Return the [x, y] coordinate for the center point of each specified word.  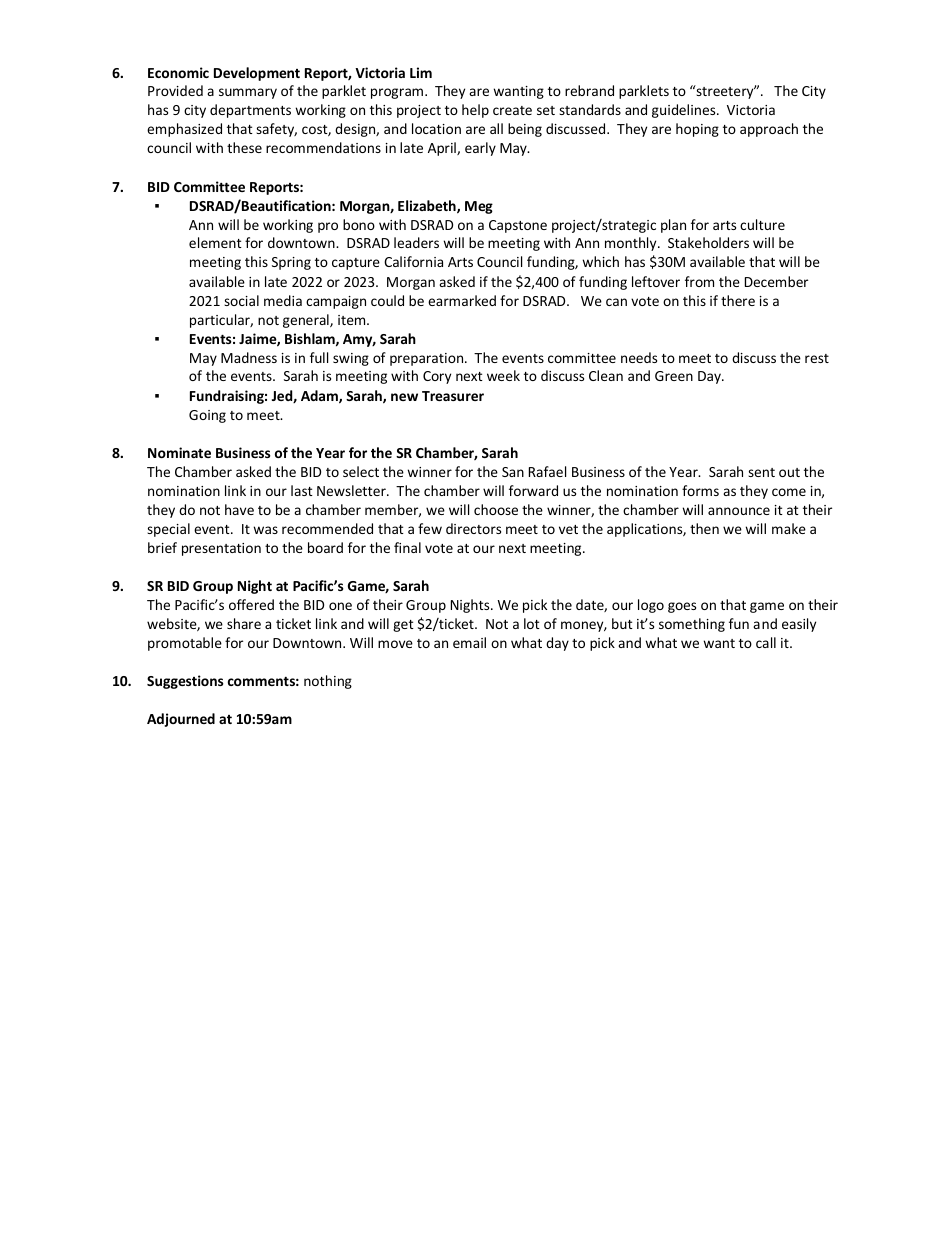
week [503, 375]
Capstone [518, 226]
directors [473, 528]
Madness [249, 357]
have [239, 509]
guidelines [685, 111]
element [215, 242]
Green [674, 376]
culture [762, 224]
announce [739, 511]
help [475, 111]
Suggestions [185, 682]
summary [248, 93]
